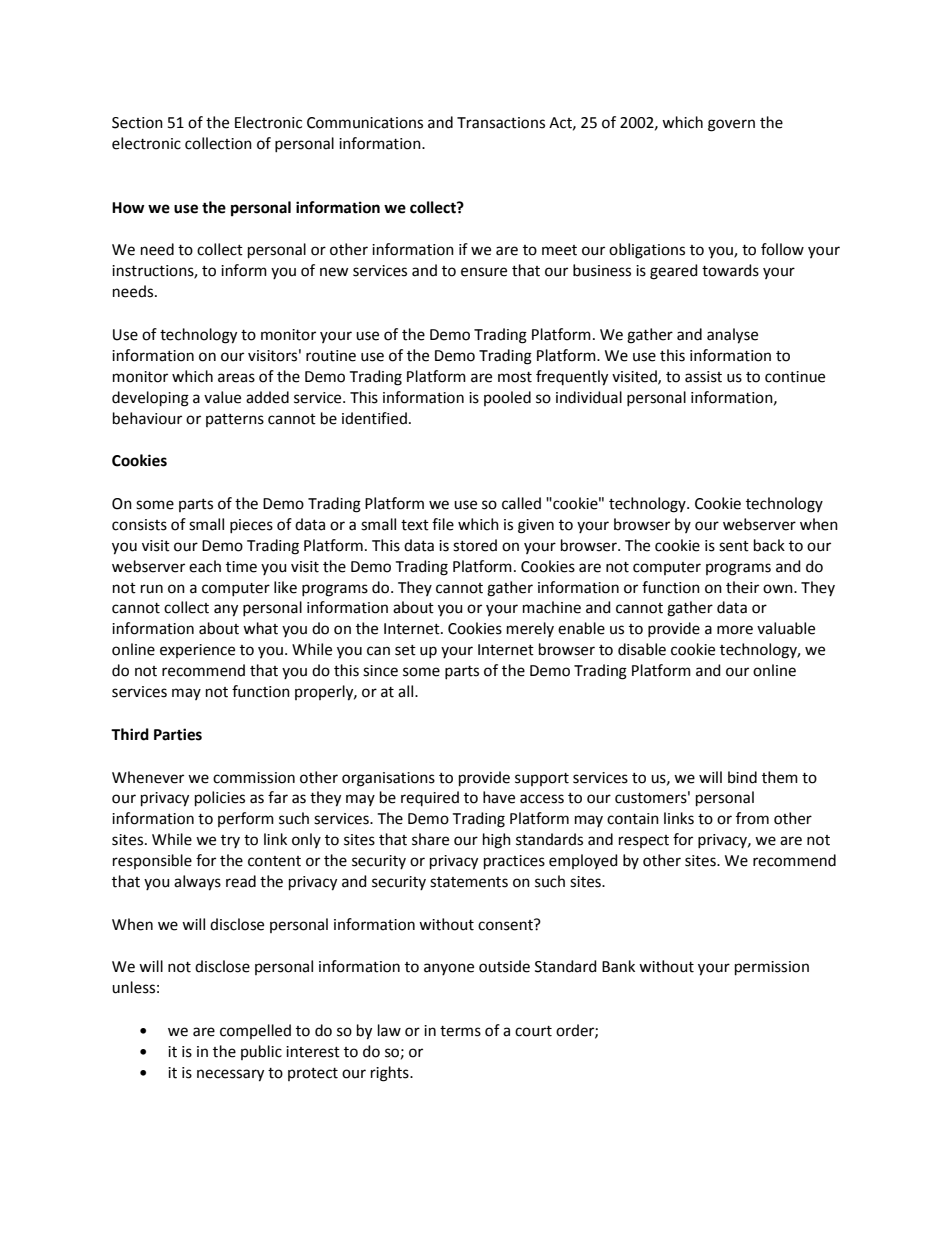  I want to click on Section, so click(137, 123).
